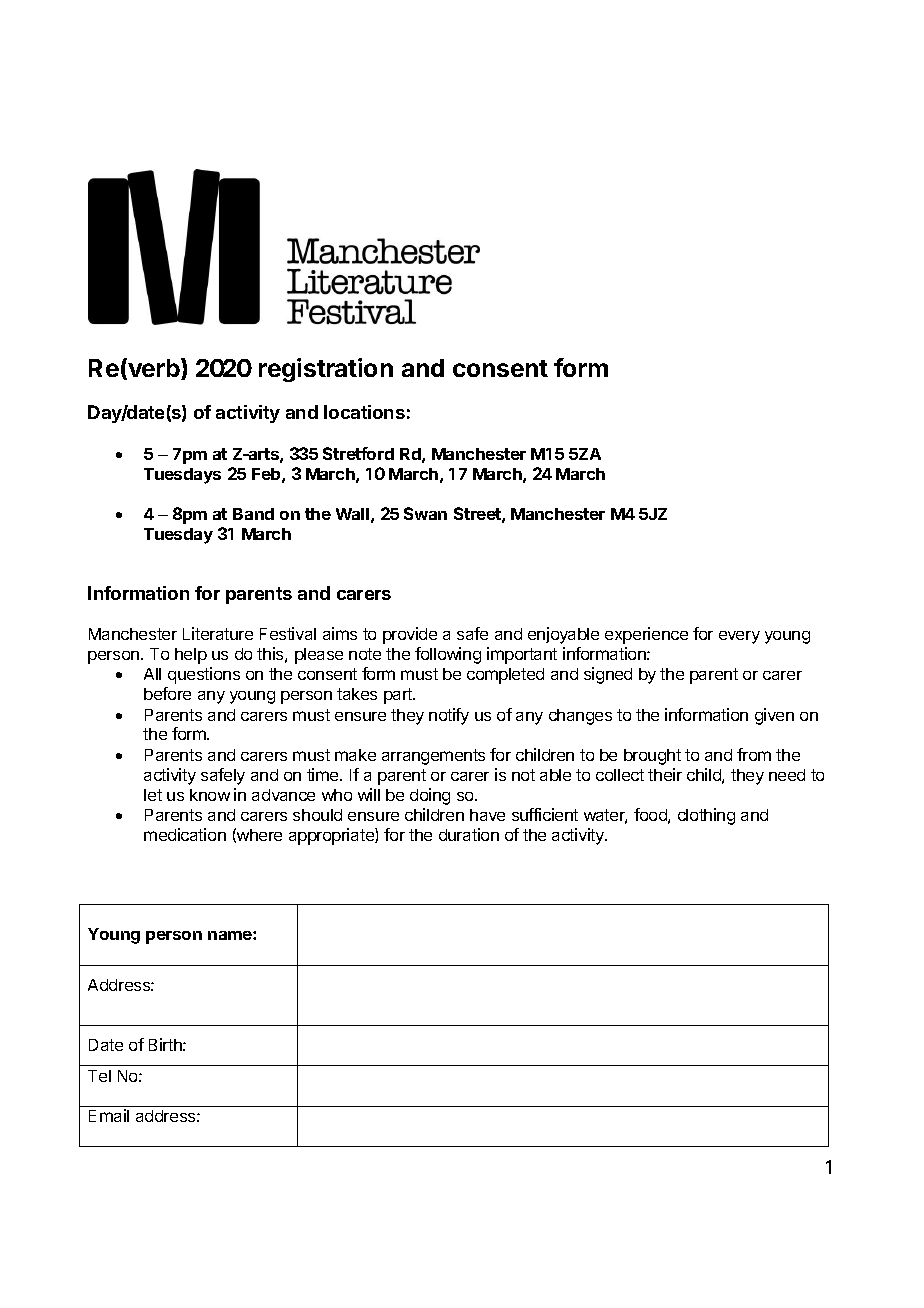 This screenshot has height=1308, width=924. I want to click on arrangements, so click(433, 757).
